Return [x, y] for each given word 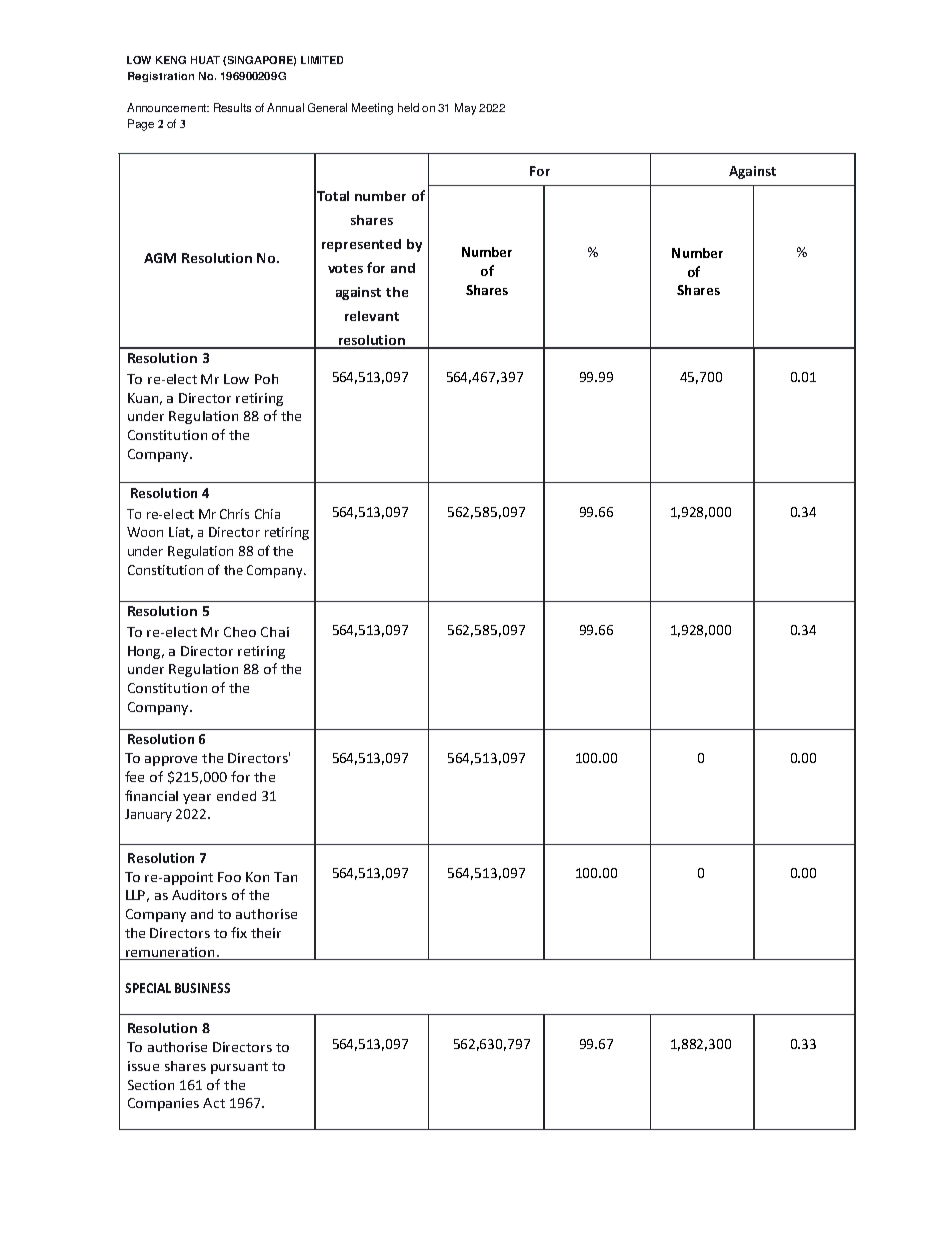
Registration [161, 77]
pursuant [239, 1068]
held [408, 107]
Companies [163, 1104]
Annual [285, 107]
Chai [275, 632]
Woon [145, 532]
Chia [267, 514]
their [266, 933]
